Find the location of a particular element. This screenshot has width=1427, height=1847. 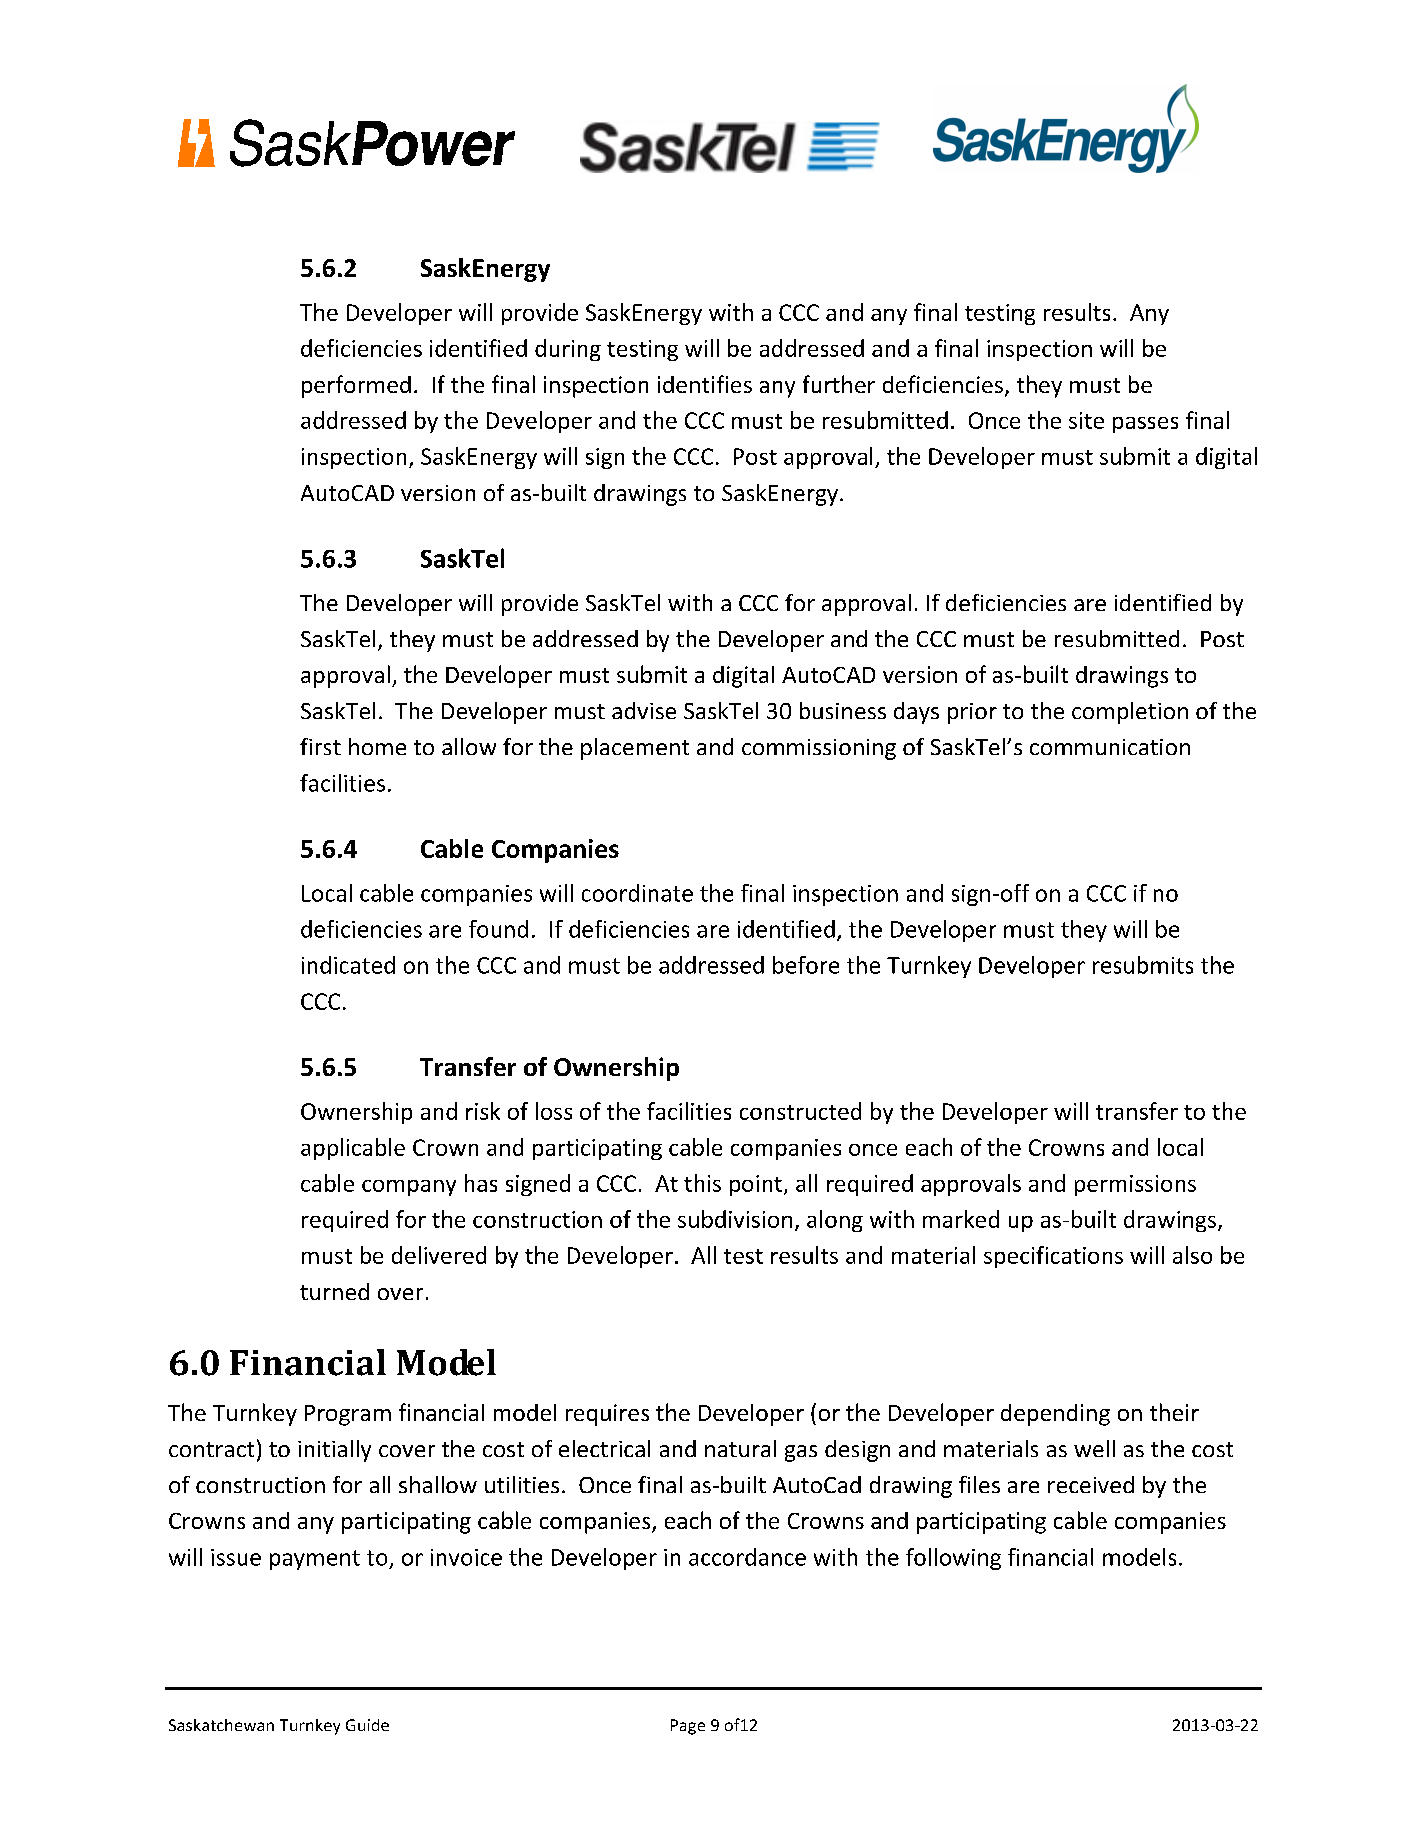

Page is located at coordinates (688, 1727).
